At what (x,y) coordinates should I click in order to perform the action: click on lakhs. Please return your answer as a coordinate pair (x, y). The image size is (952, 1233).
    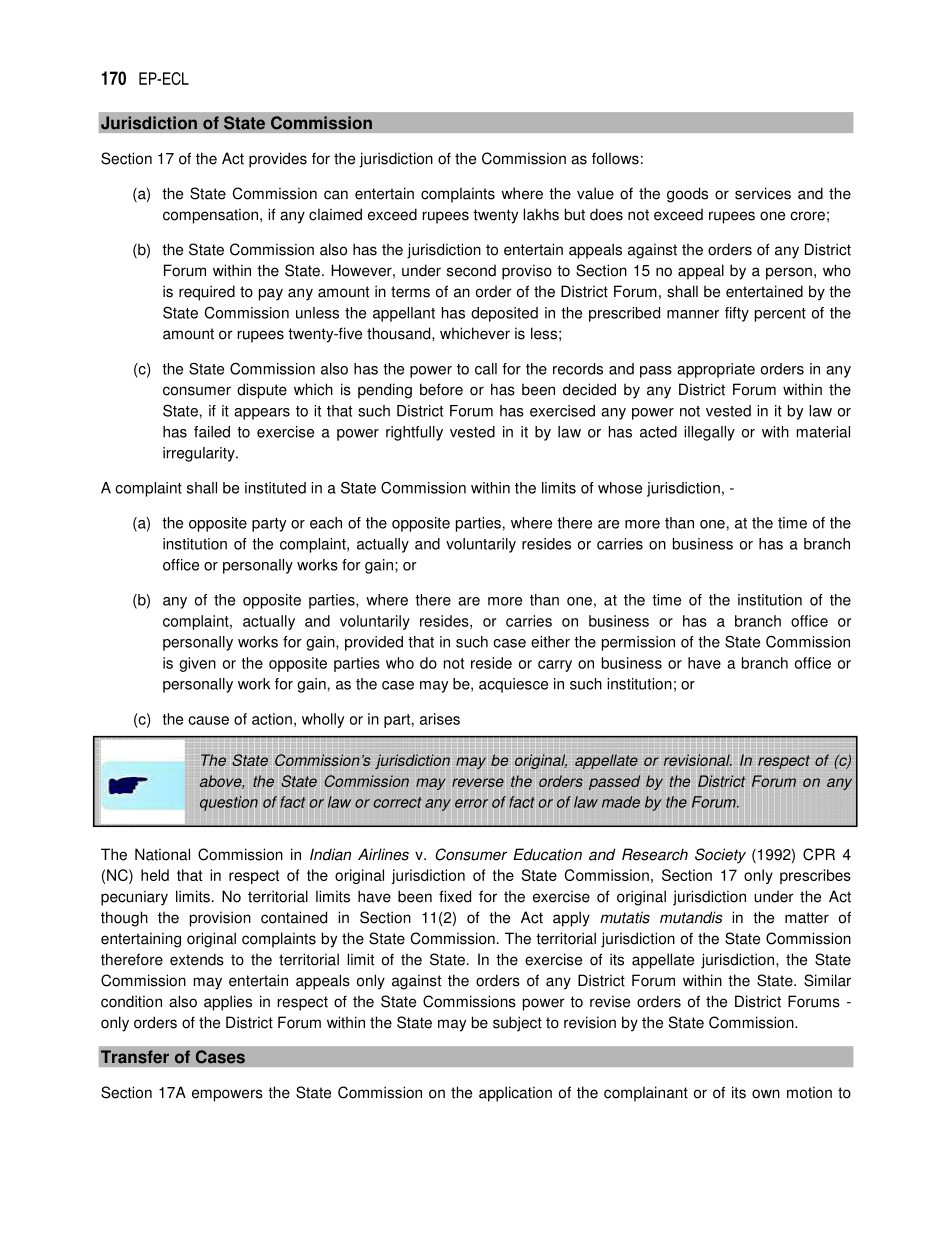
    Looking at the image, I should click on (541, 214).
